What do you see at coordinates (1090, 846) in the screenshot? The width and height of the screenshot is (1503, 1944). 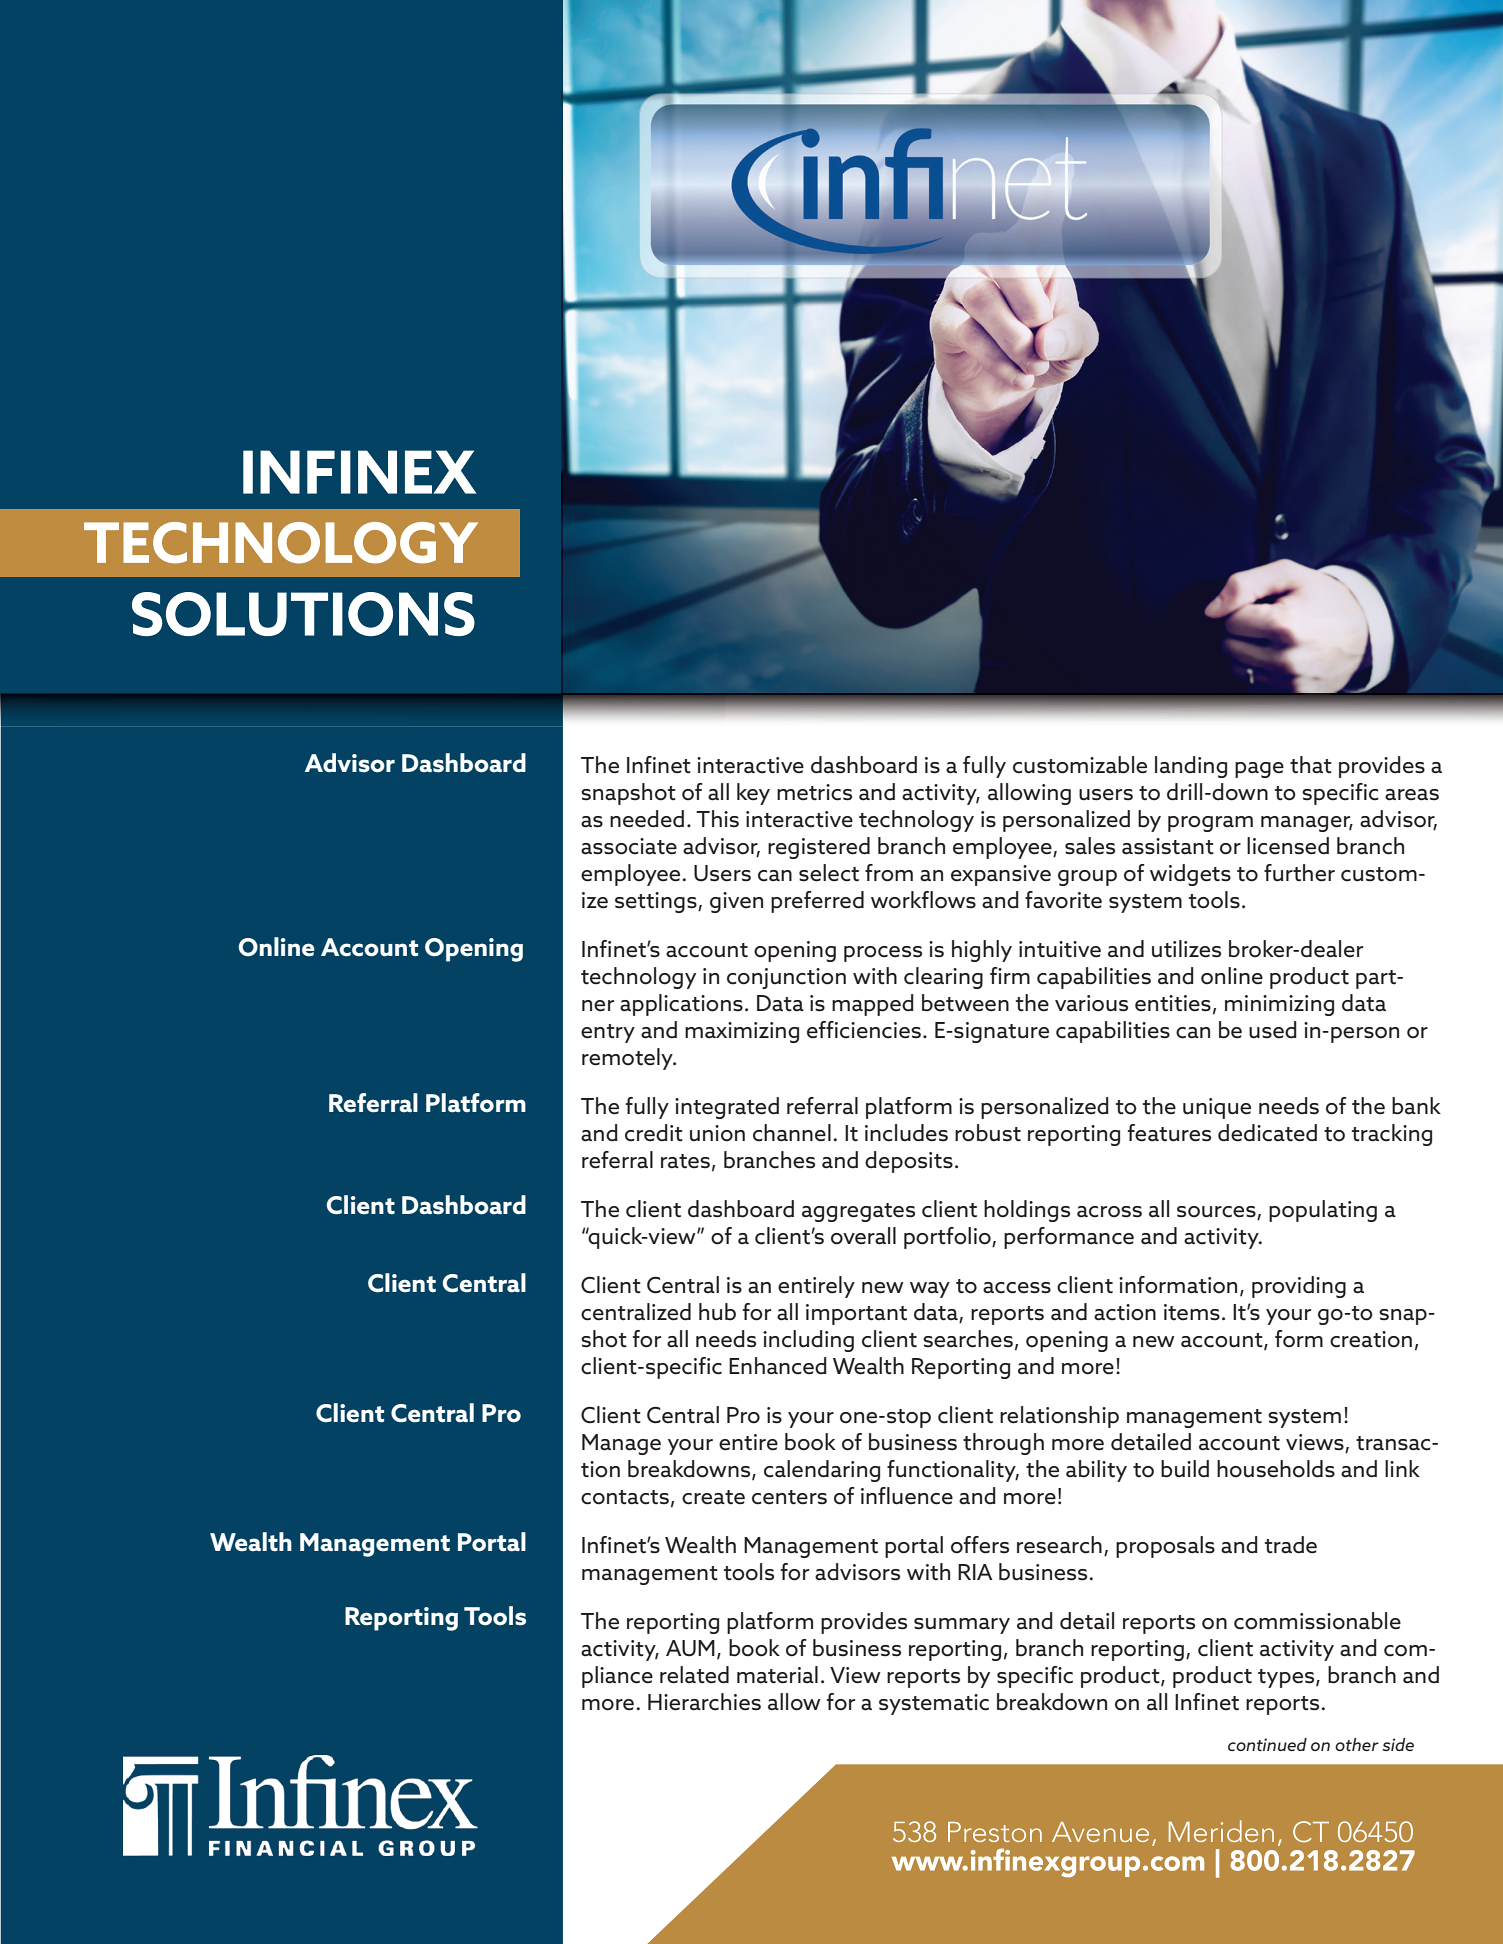 I see `sales` at bounding box center [1090, 846].
